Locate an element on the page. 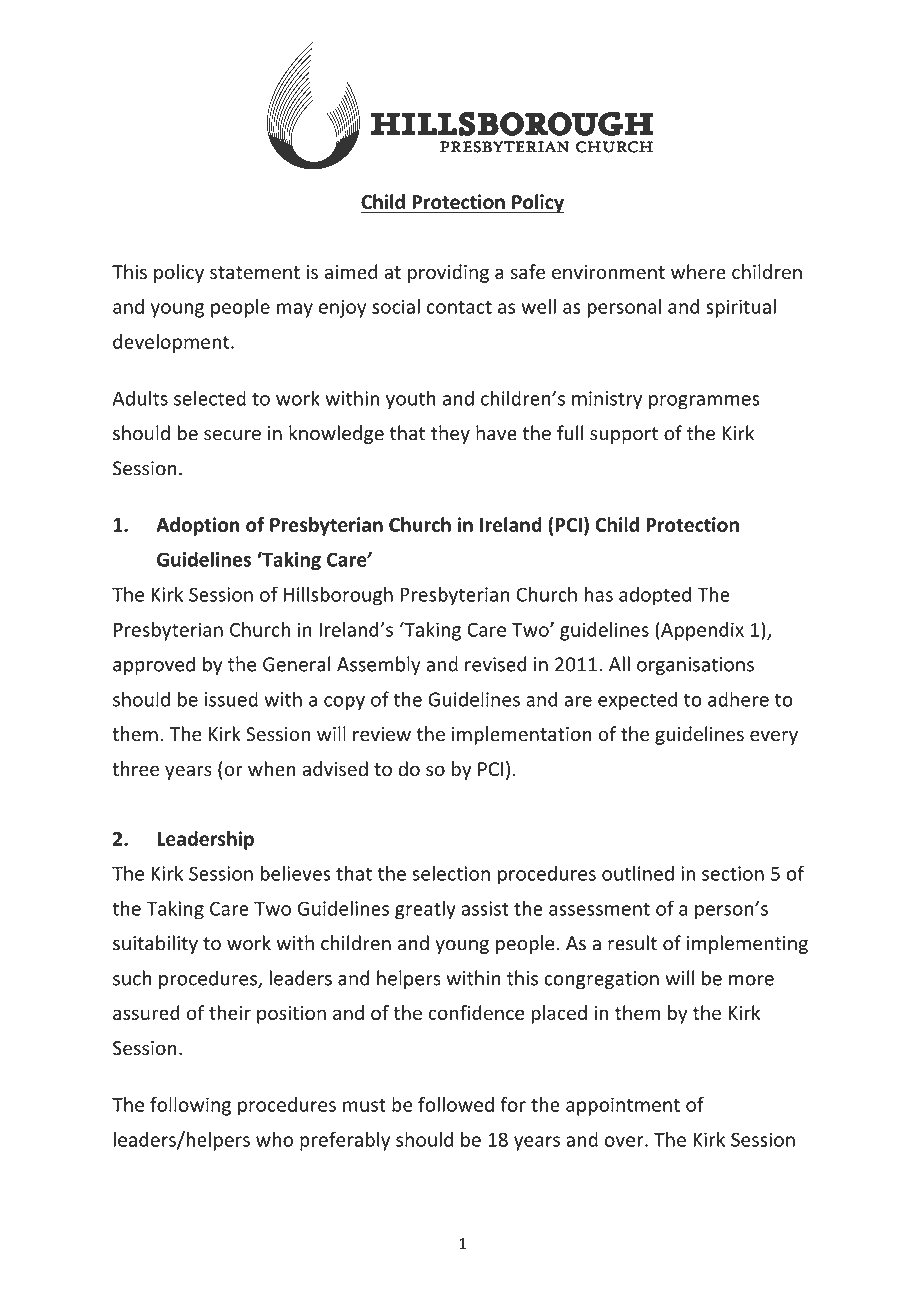 The image size is (924, 1308). greatly is located at coordinates (425, 910).
